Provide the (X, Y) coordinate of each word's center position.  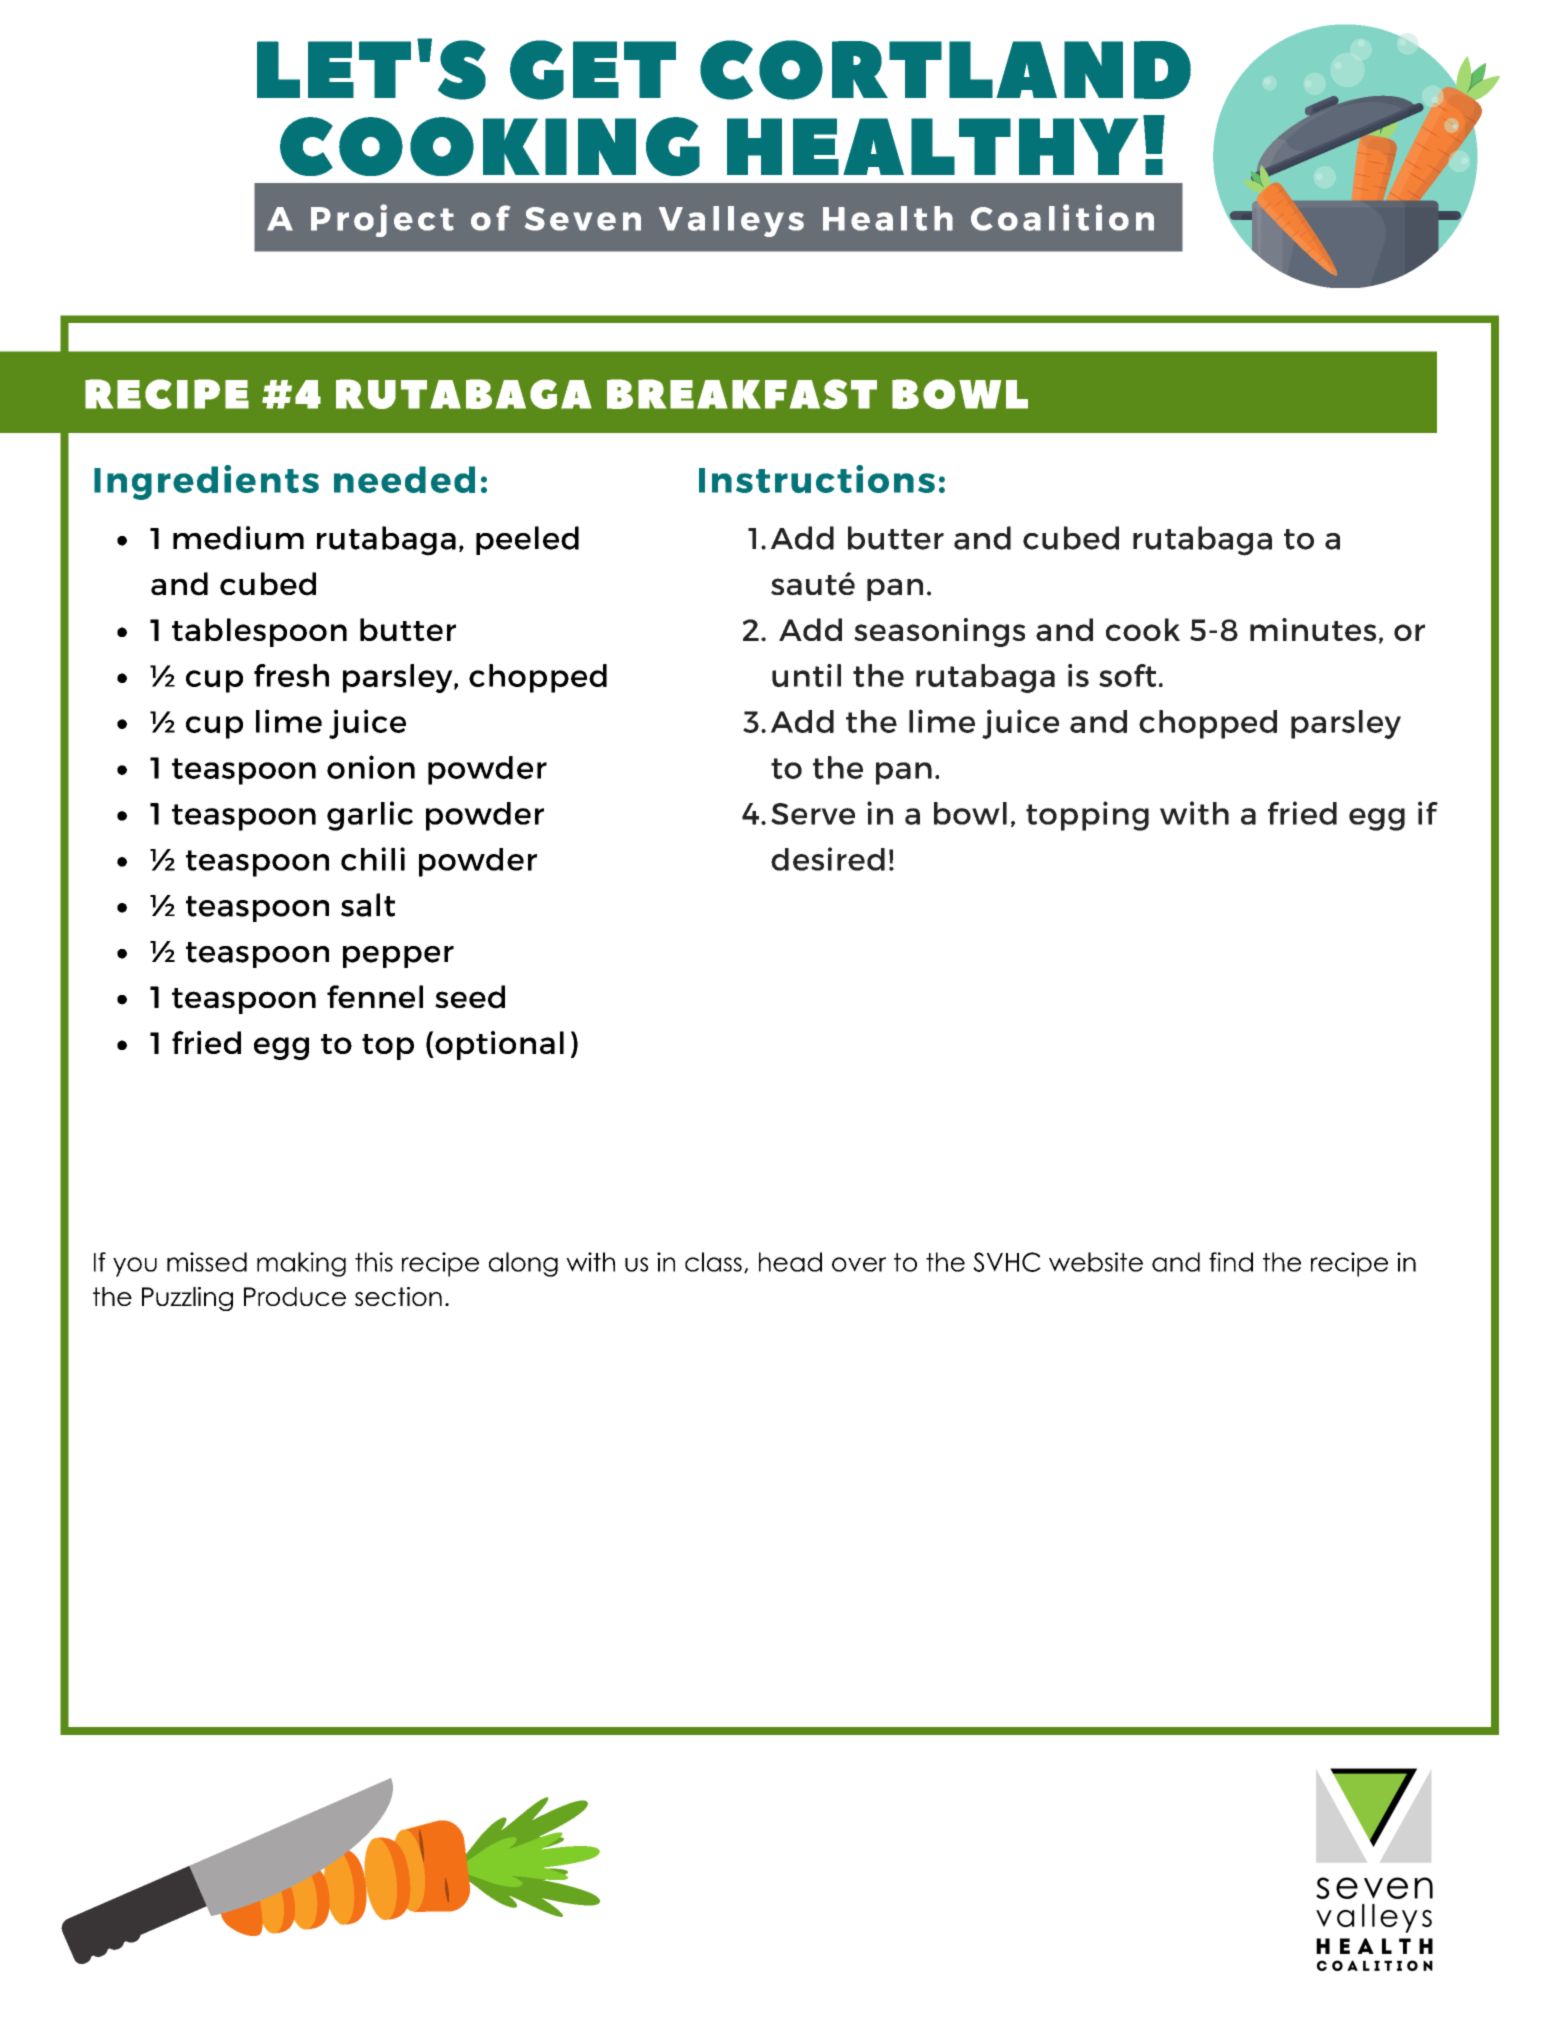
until (806, 675)
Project (382, 220)
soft (1127, 675)
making (301, 1264)
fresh (291, 675)
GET (593, 70)
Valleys (731, 221)
